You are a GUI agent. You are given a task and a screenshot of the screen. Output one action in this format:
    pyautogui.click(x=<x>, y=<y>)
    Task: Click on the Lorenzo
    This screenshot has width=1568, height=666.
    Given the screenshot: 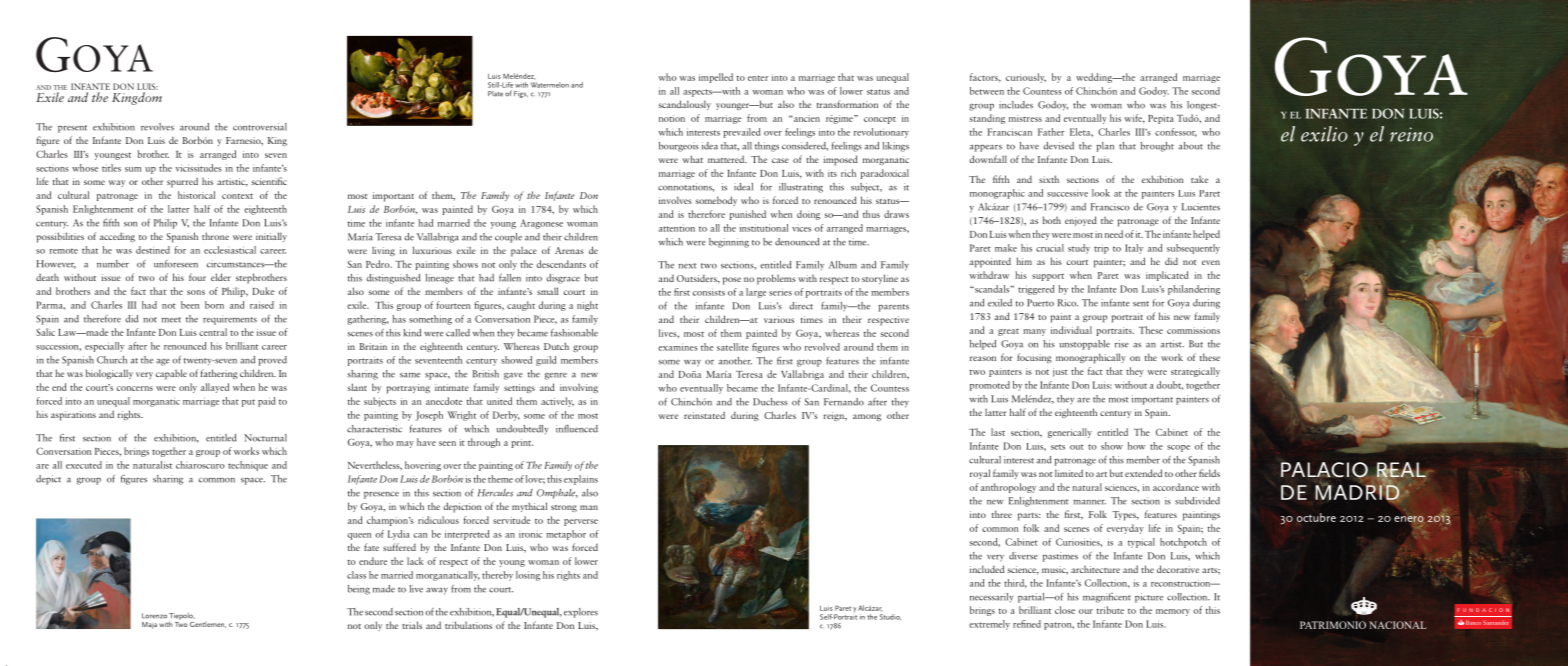 What is the action you would take?
    pyautogui.click(x=154, y=616)
